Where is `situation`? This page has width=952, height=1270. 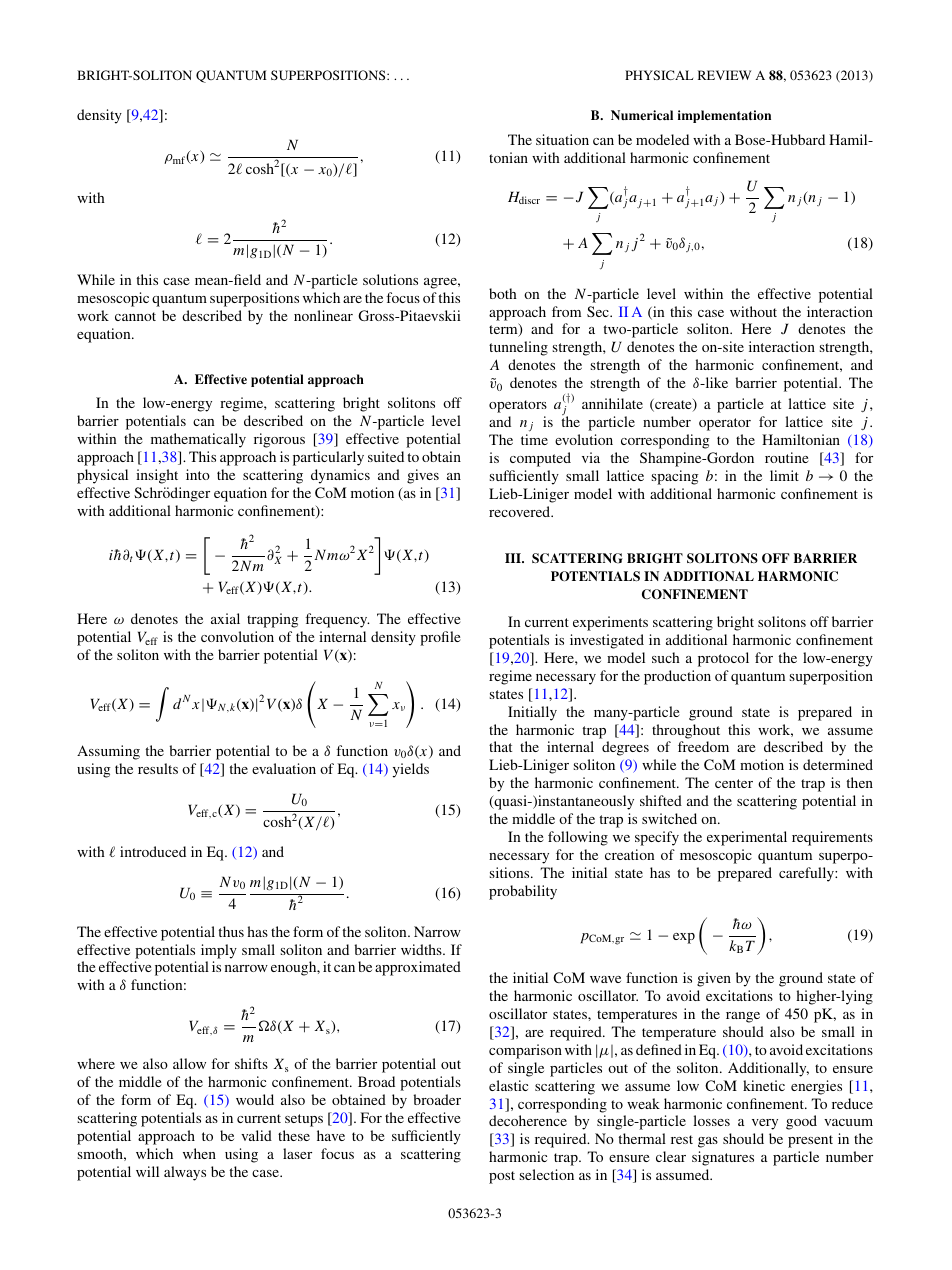 situation is located at coordinates (562, 139).
